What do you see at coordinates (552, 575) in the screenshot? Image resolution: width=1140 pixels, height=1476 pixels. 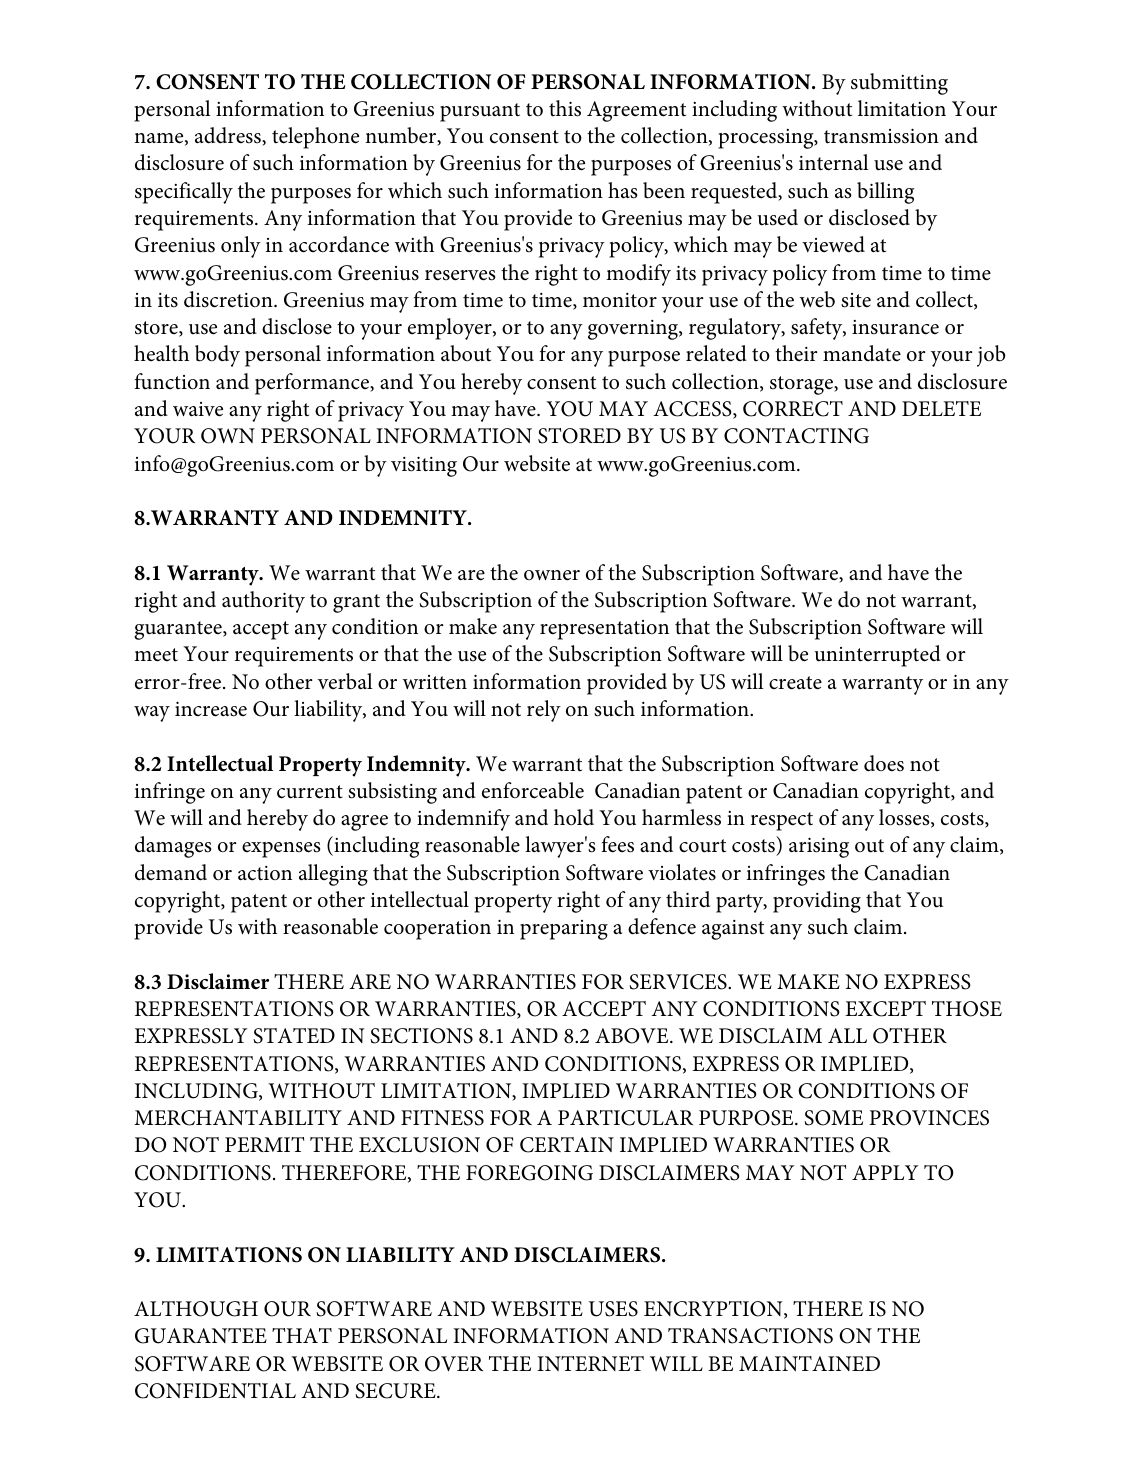 I see `owner` at bounding box center [552, 575].
